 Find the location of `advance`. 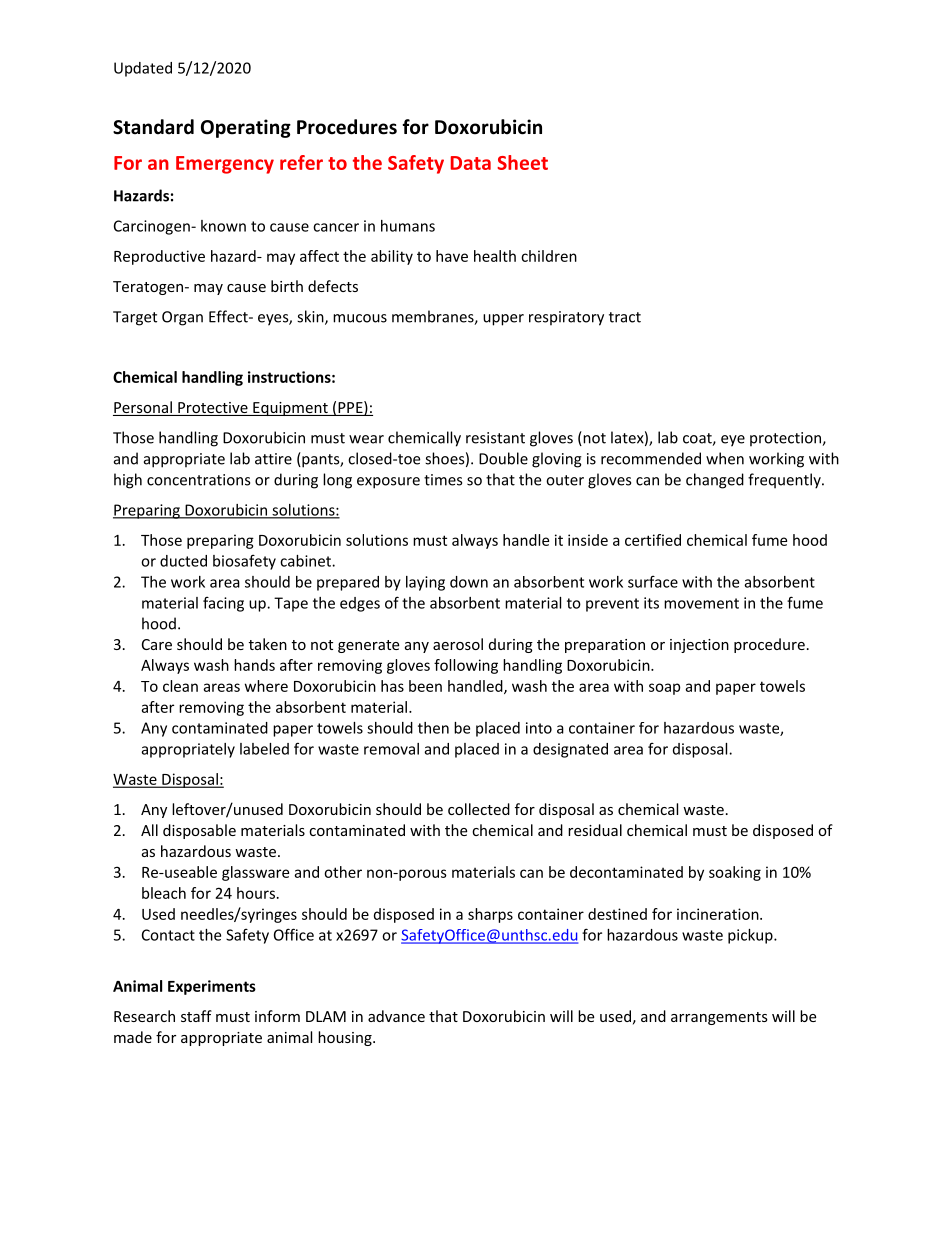

advance is located at coordinates (396, 1016).
